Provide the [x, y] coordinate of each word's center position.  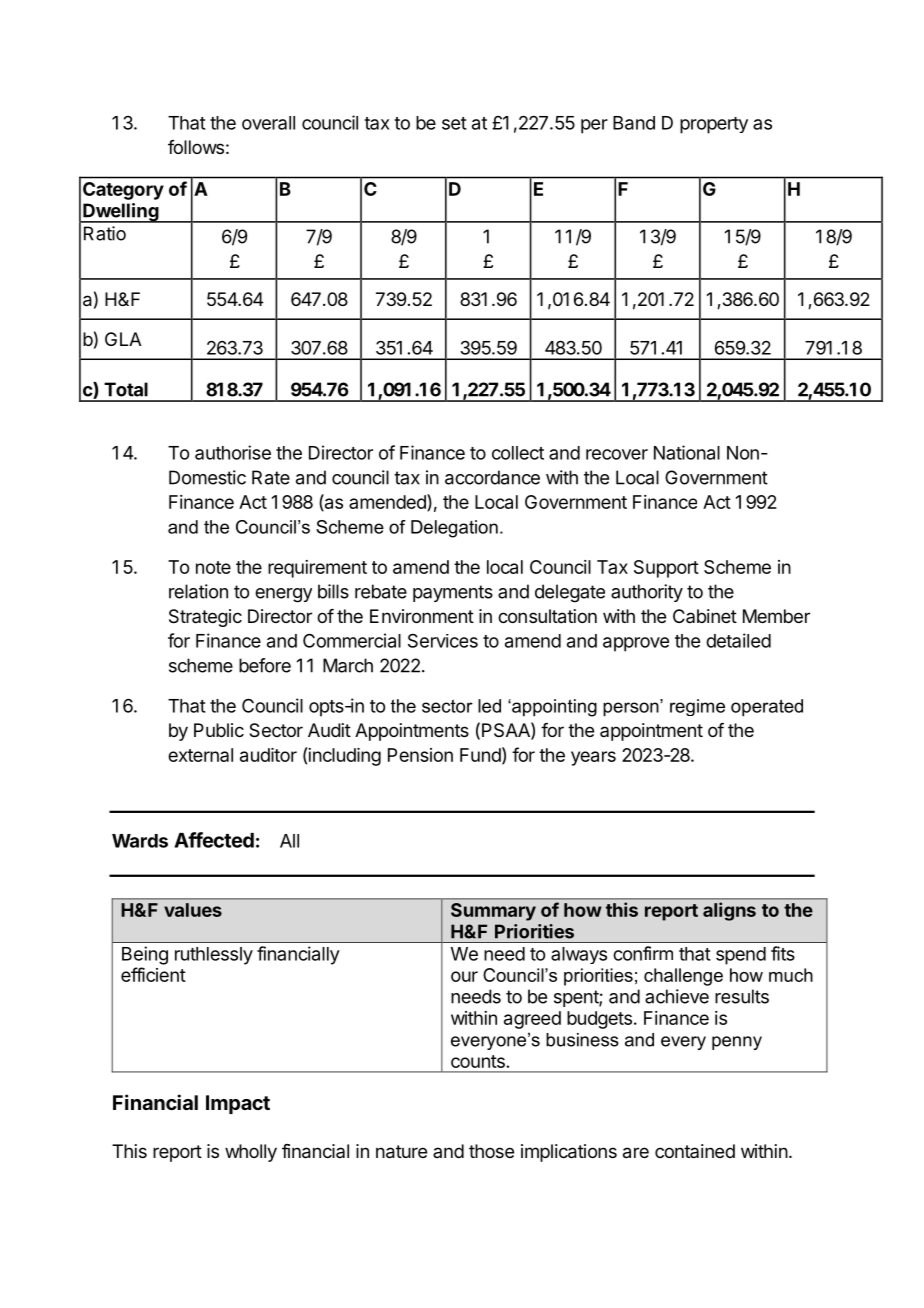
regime [697, 707]
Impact [238, 1104]
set [454, 123]
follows [196, 147]
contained [695, 1151]
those [491, 1151]
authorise [233, 452]
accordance [492, 477]
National [687, 452]
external [200, 755]
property [714, 125]
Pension [420, 755]
